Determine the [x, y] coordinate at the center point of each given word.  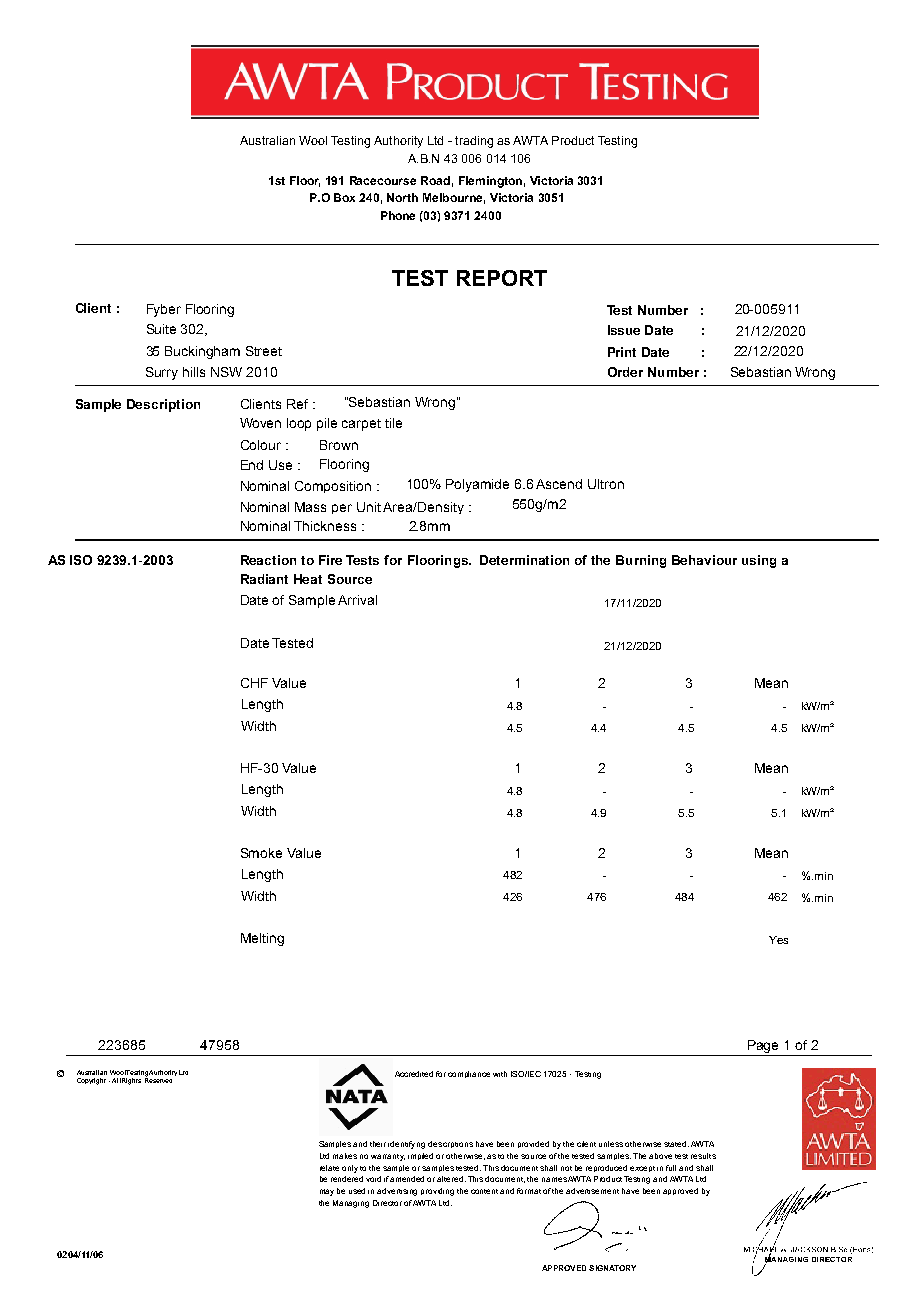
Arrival [357, 600]
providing [437, 1192]
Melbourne [454, 198]
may [327, 1192]
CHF [254, 683]
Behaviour [704, 560]
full [671, 1168]
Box [344, 197]
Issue [624, 330]
